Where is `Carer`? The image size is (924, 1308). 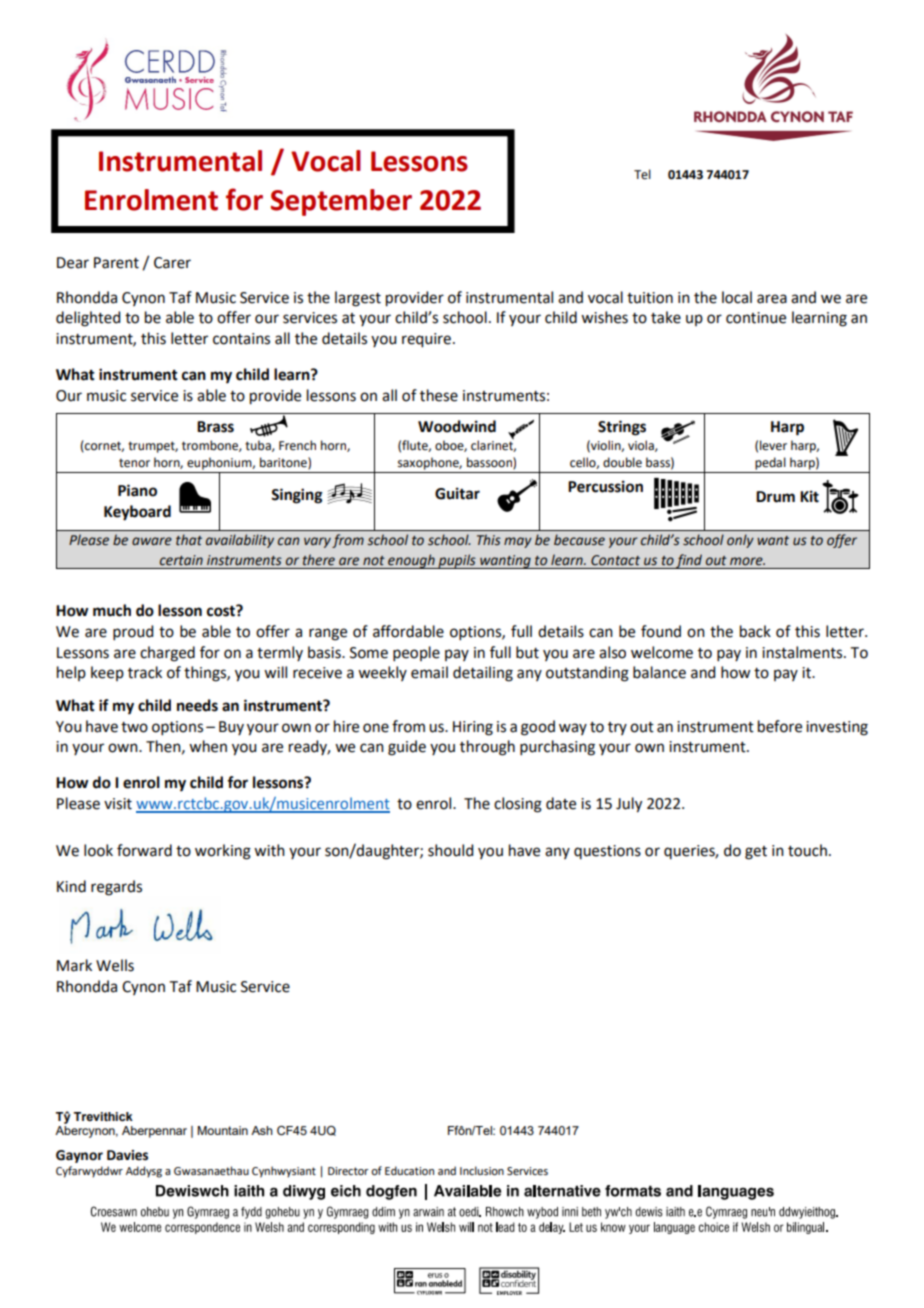
Carer is located at coordinates (172, 263).
